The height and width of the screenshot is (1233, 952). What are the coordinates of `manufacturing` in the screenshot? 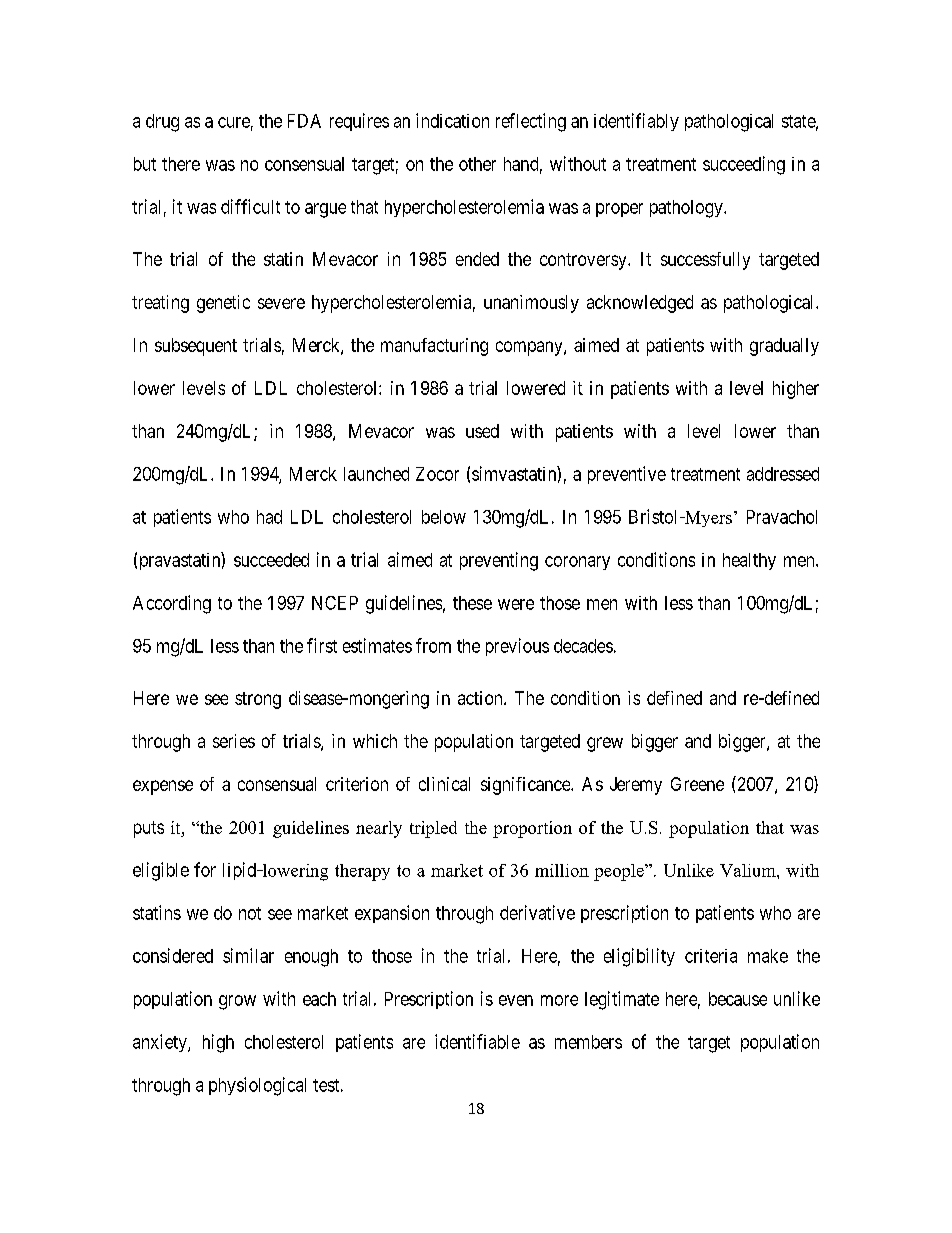 It's located at (434, 347).
